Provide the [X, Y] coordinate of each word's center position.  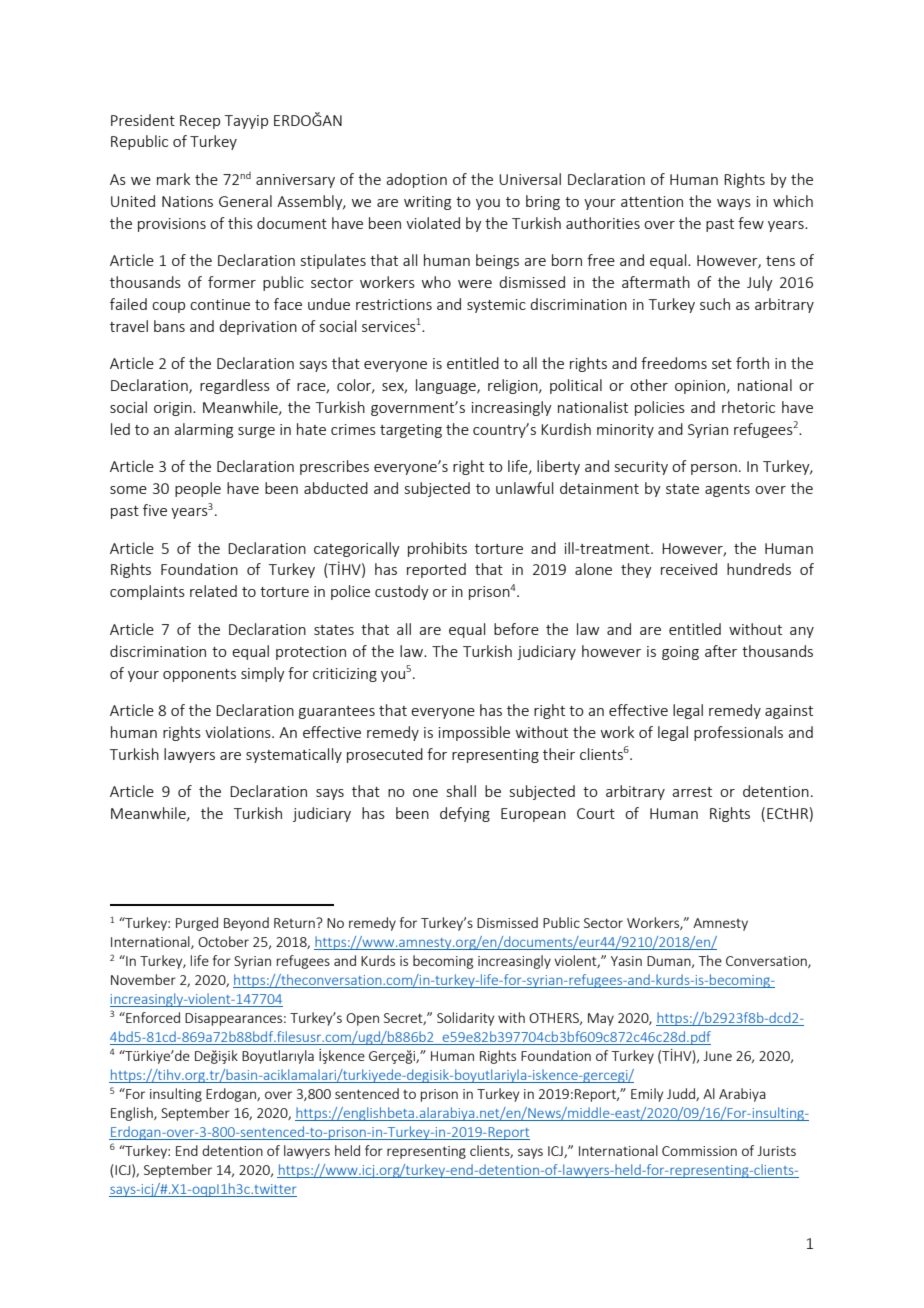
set [722, 364]
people [198, 489]
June [718, 1056]
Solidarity [465, 1019]
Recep [200, 122]
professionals [738, 733]
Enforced [152, 1017]
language [447, 386]
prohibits [437, 549]
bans [169, 326]
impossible [474, 733]
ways [734, 204]
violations [239, 732]
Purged [197, 924]
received [689, 569]
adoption [416, 180]
